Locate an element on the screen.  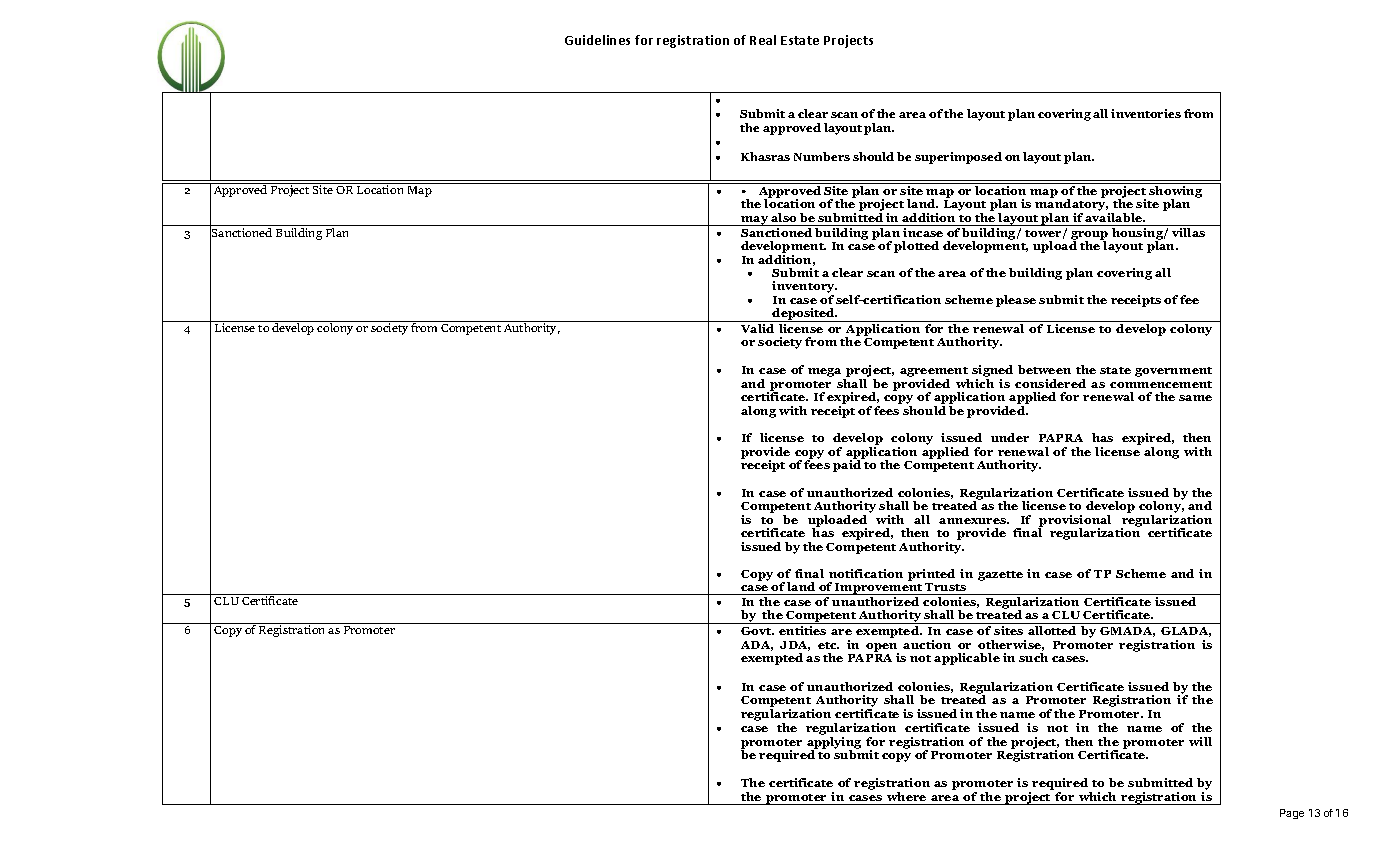
inventories is located at coordinates (1146, 113).
